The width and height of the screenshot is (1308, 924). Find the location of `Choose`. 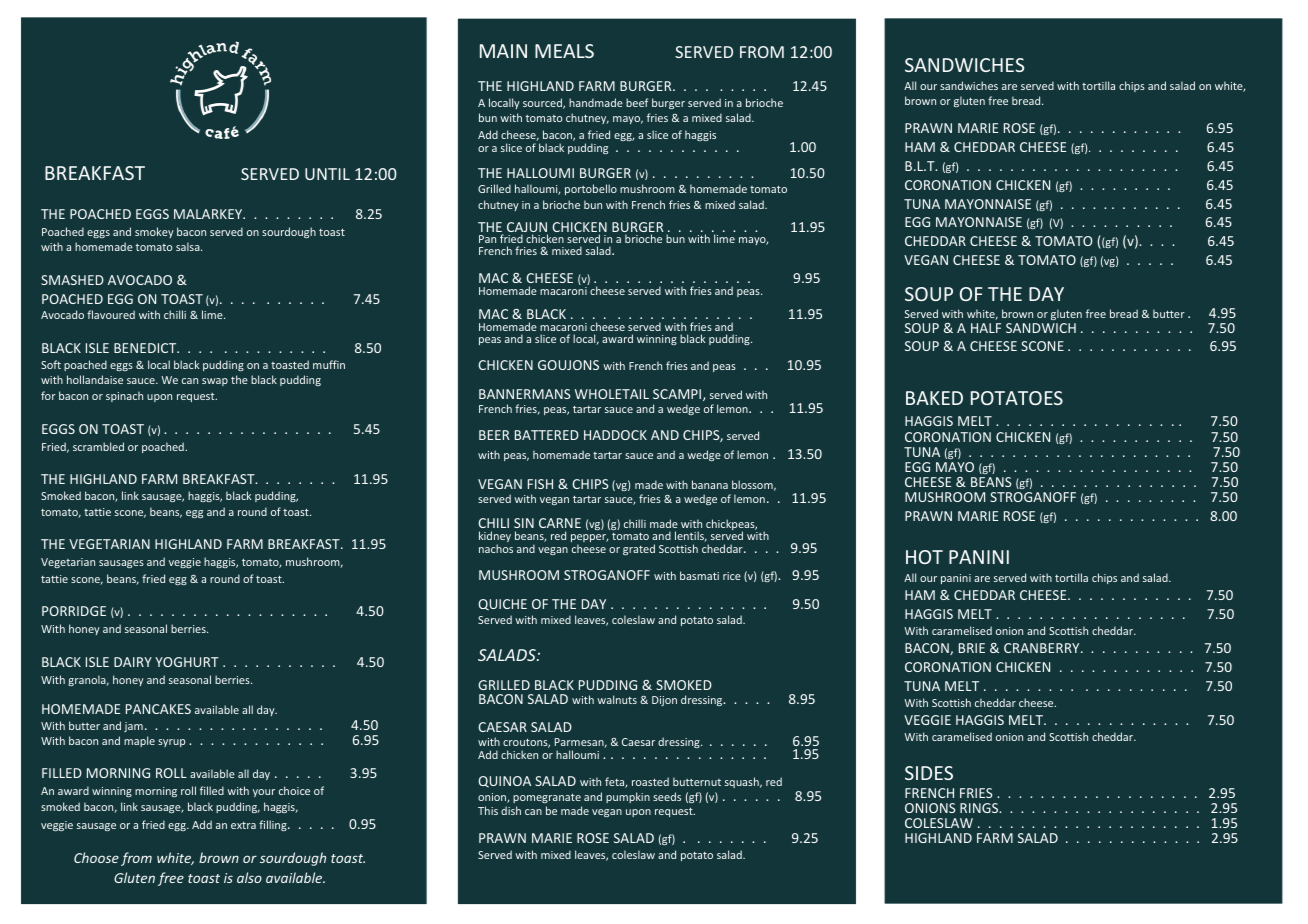

Choose is located at coordinates (96, 857).
